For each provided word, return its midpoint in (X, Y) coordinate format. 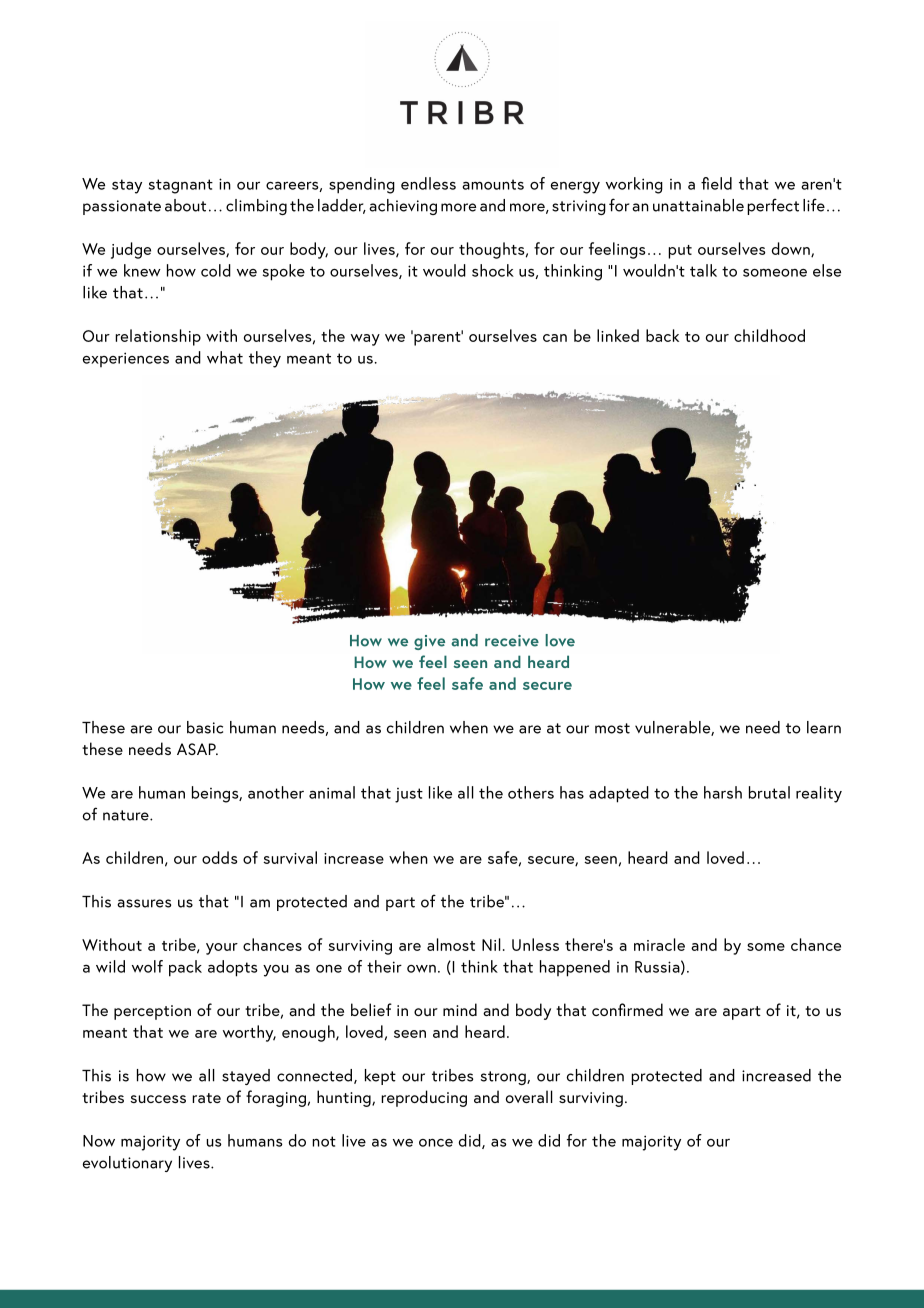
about (185, 205)
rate (206, 1098)
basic (205, 727)
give (429, 642)
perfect (773, 206)
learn (824, 727)
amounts (493, 184)
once (436, 1143)
